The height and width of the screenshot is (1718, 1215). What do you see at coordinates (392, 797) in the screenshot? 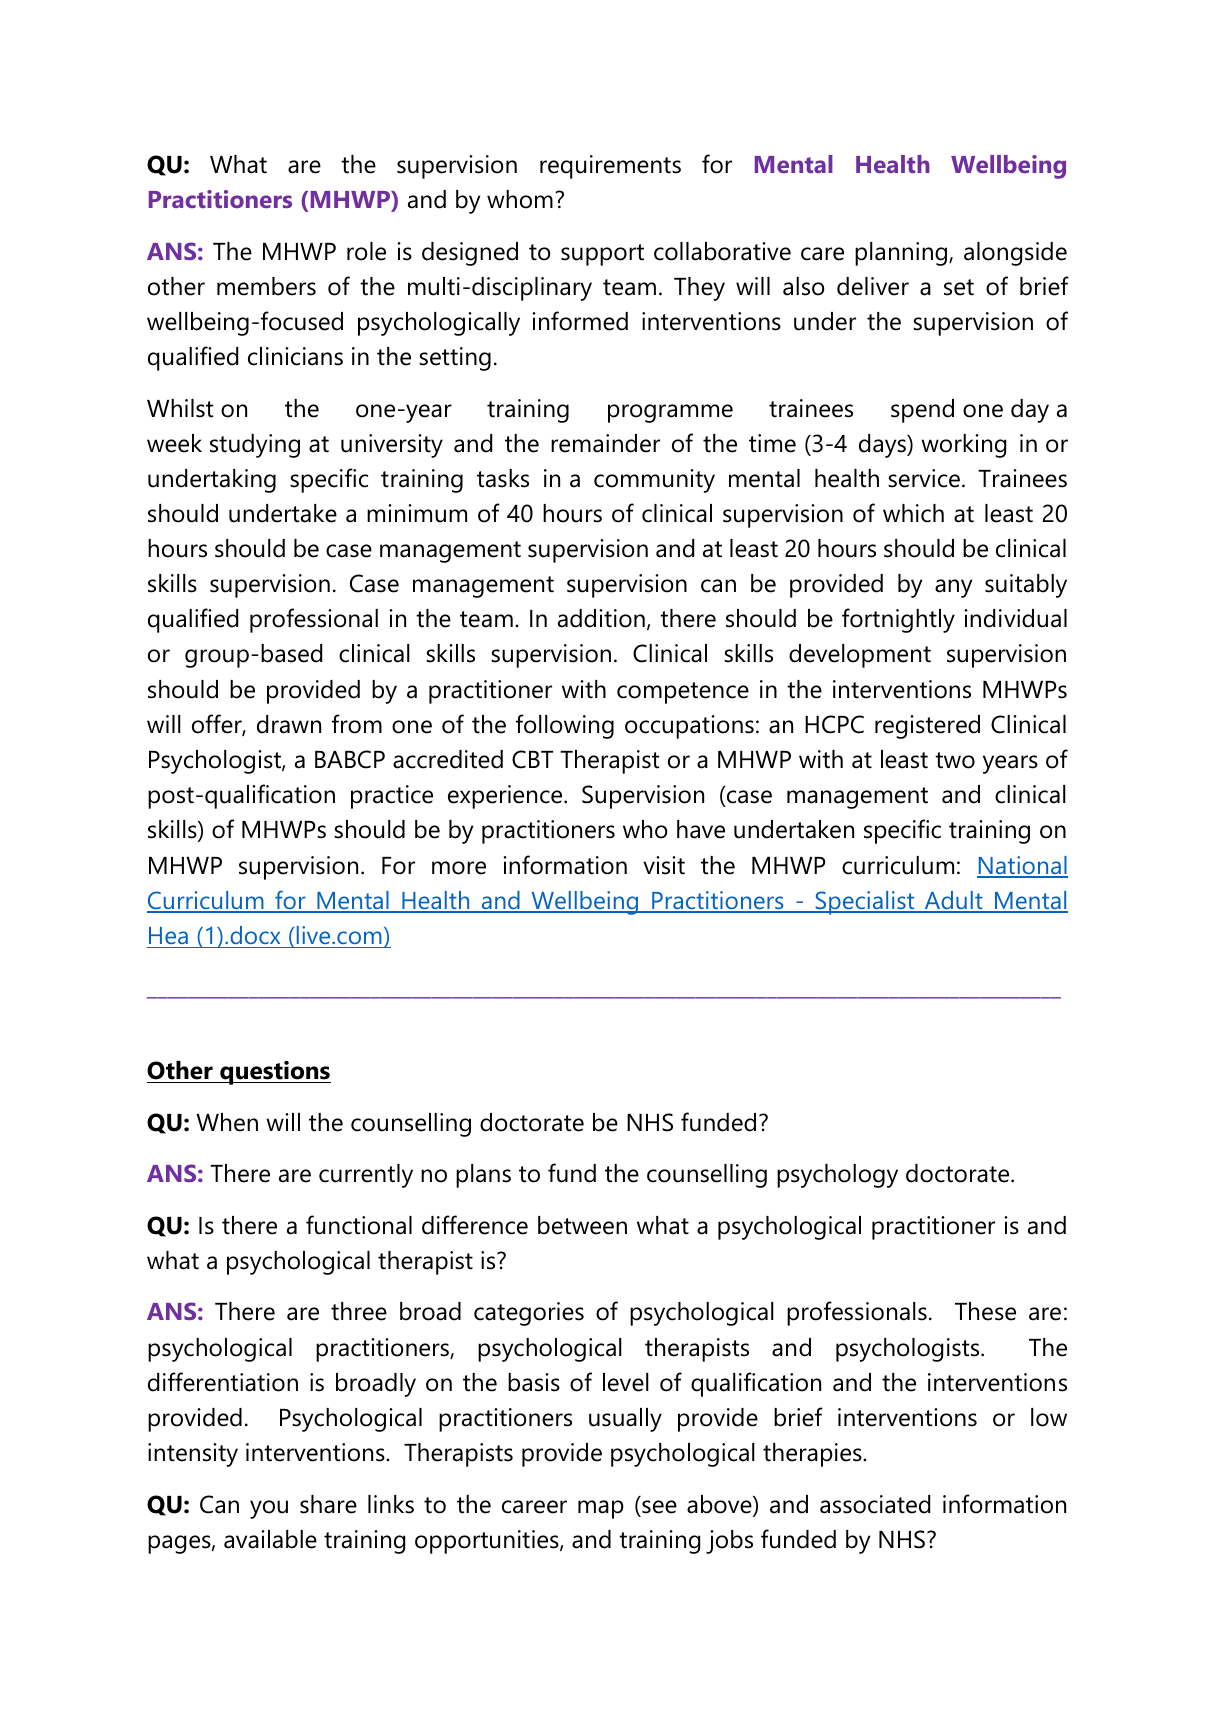
I see `practice` at bounding box center [392, 797].
